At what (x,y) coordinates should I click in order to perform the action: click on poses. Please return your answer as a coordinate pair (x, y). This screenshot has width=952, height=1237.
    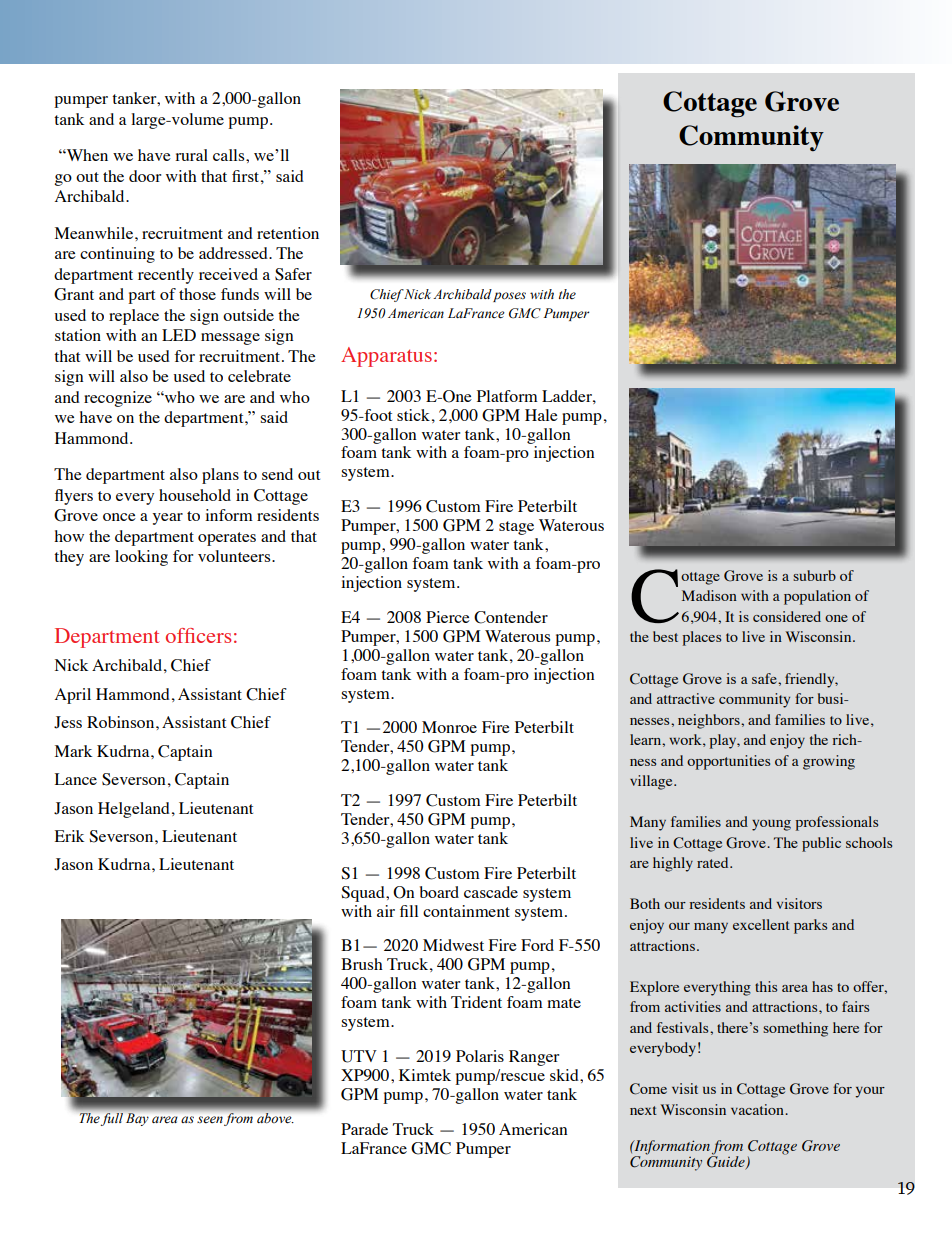
    Looking at the image, I should click on (509, 297).
